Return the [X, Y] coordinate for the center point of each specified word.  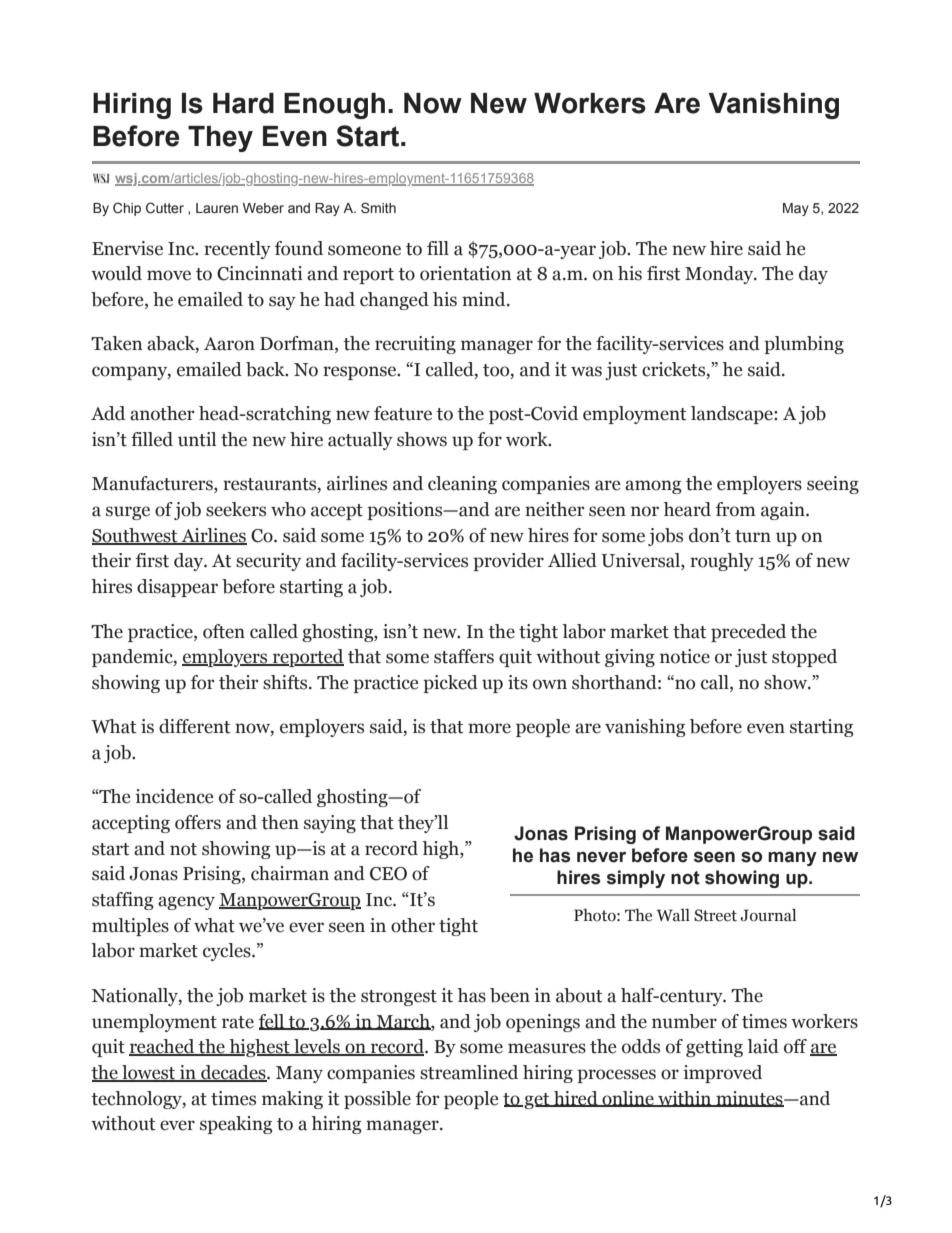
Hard [243, 103]
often [224, 631]
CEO [388, 874]
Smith [378, 208]
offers [198, 822]
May [796, 209]
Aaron [229, 344]
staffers [464, 656]
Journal [768, 915]
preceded [748, 633]
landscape [733, 415]
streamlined [469, 1072]
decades [233, 1073]
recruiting [415, 345]
